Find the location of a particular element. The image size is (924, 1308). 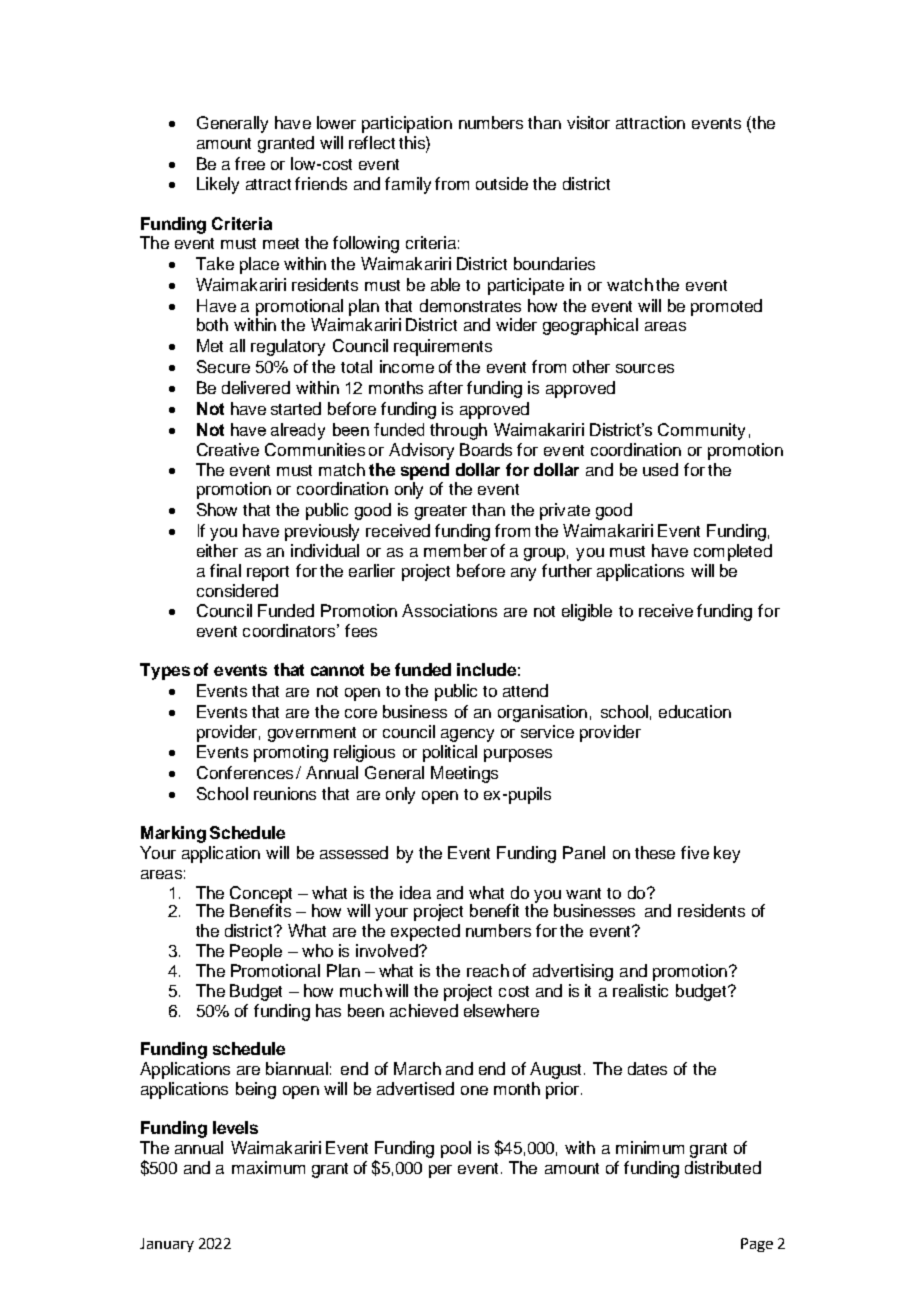

free is located at coordinates (250, 163).
